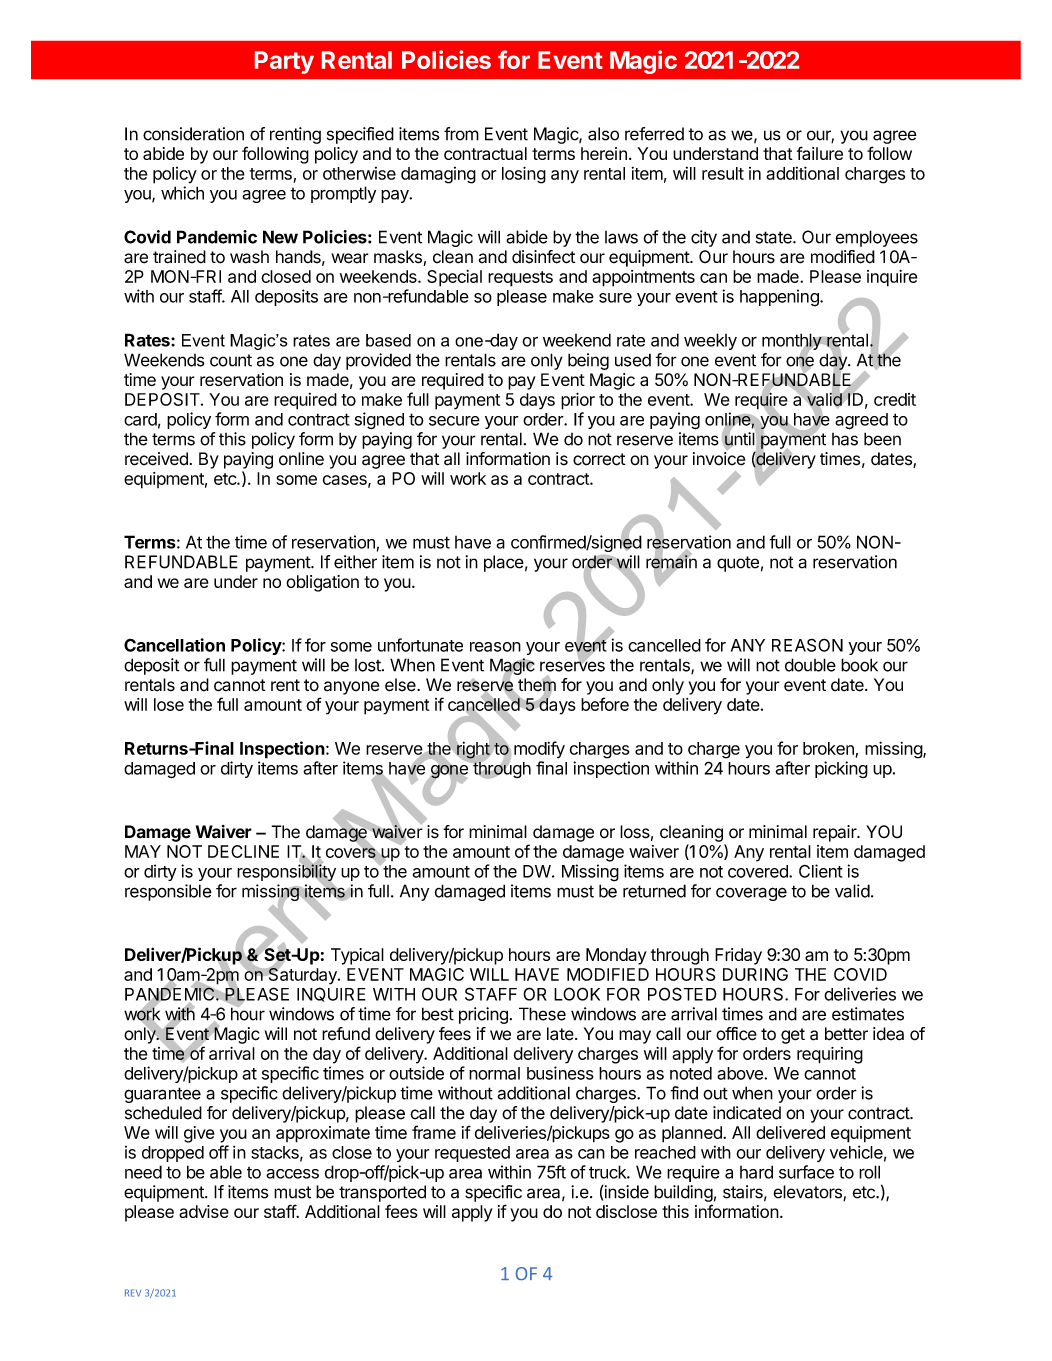 This document has height=1361, width=1052. Describe the element at coordinates (820, 153) in the document. I see `failure` at that location.
